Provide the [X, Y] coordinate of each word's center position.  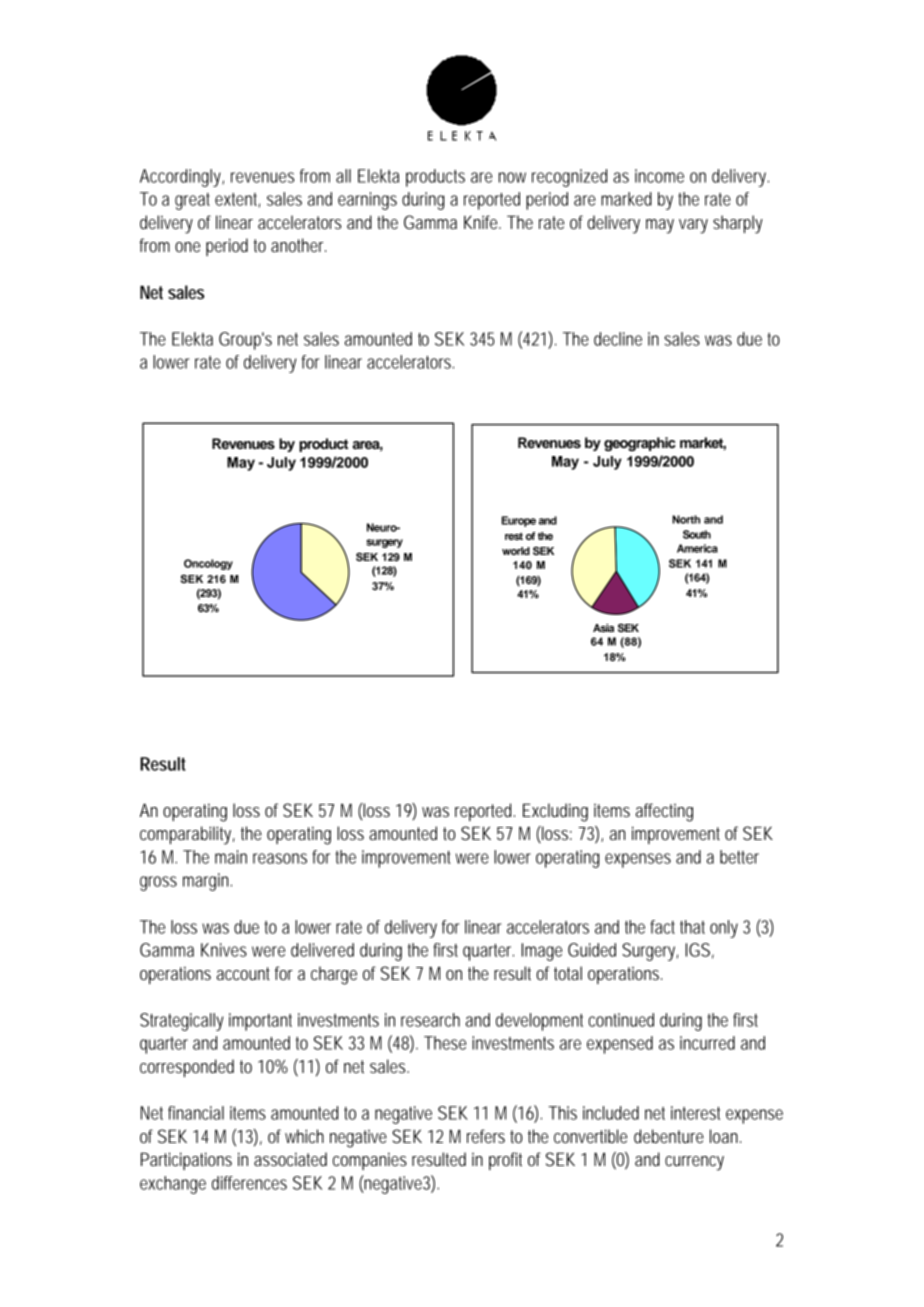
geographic [640, 444]
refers [486, 1136]
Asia [603, 628]
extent [237, 200]
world [516, 551]
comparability [187, 835]
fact [662, 927]
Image [541, 952]
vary [693, 226]
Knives [224, 950]
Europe [519, 521]
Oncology [208, 564]
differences [249, 1183]
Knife [482, 222]
